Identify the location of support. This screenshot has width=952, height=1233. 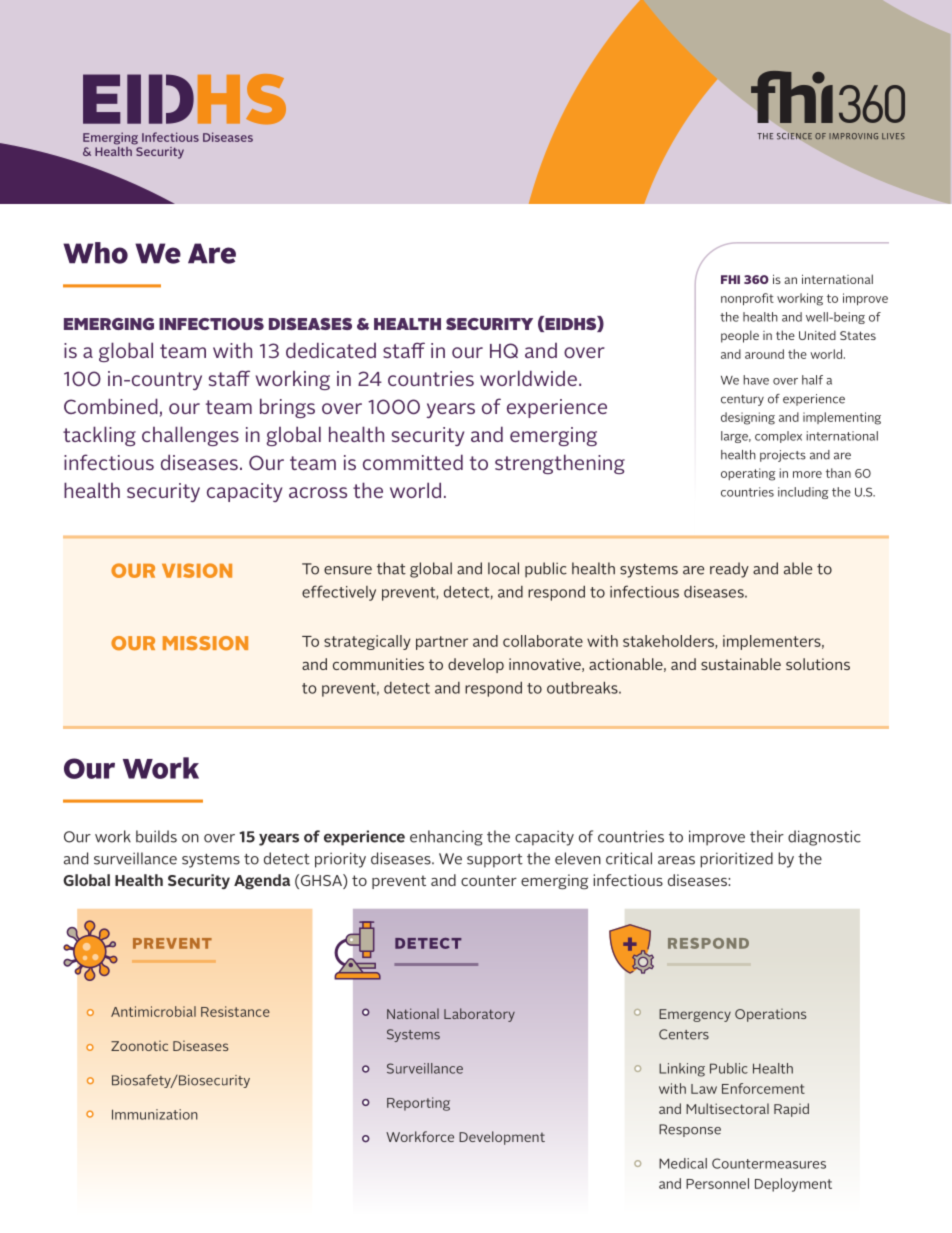
(495, 861).
